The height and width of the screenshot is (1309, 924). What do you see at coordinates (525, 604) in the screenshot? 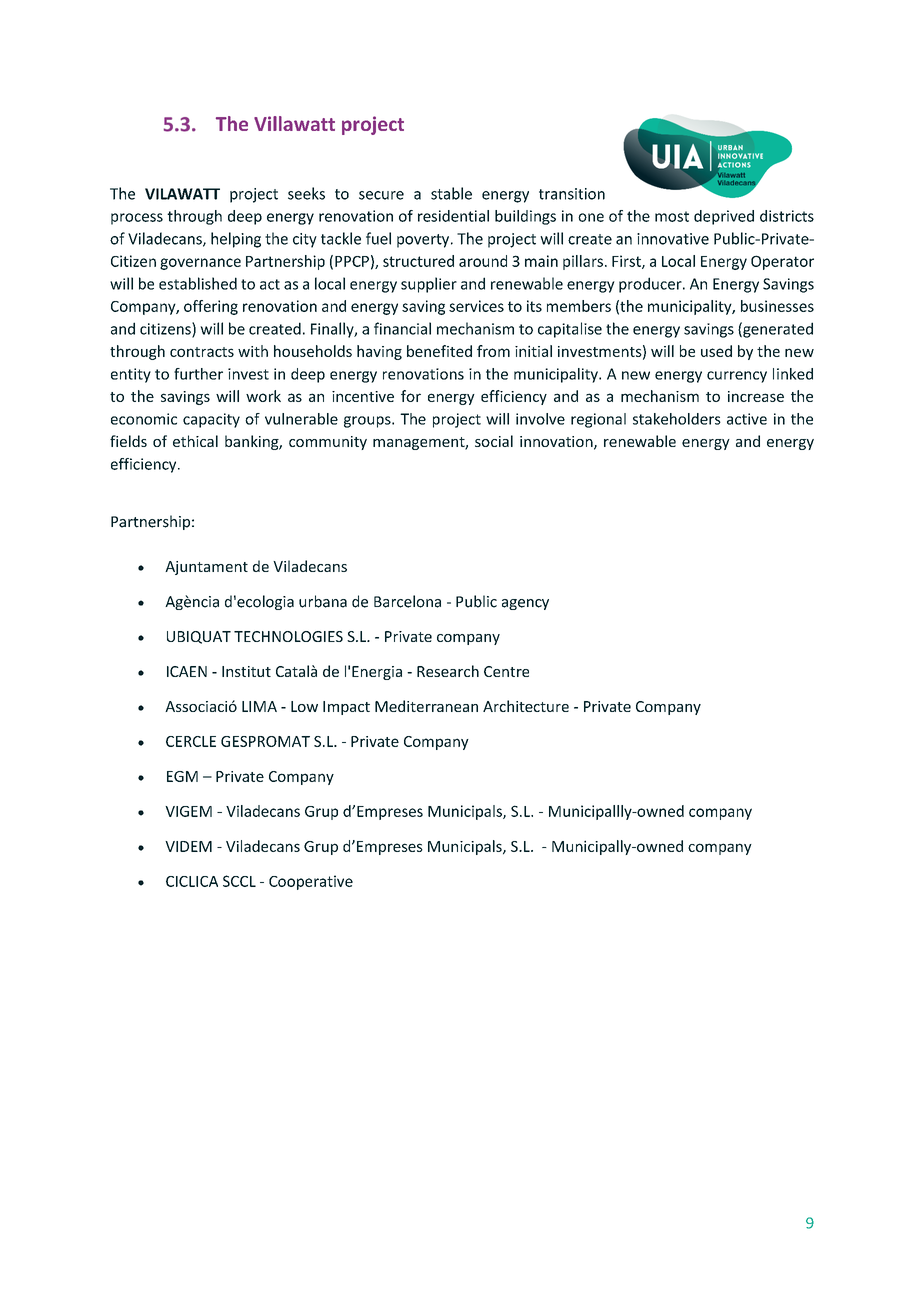
I see `agency` at bounding box center [525, 604].
